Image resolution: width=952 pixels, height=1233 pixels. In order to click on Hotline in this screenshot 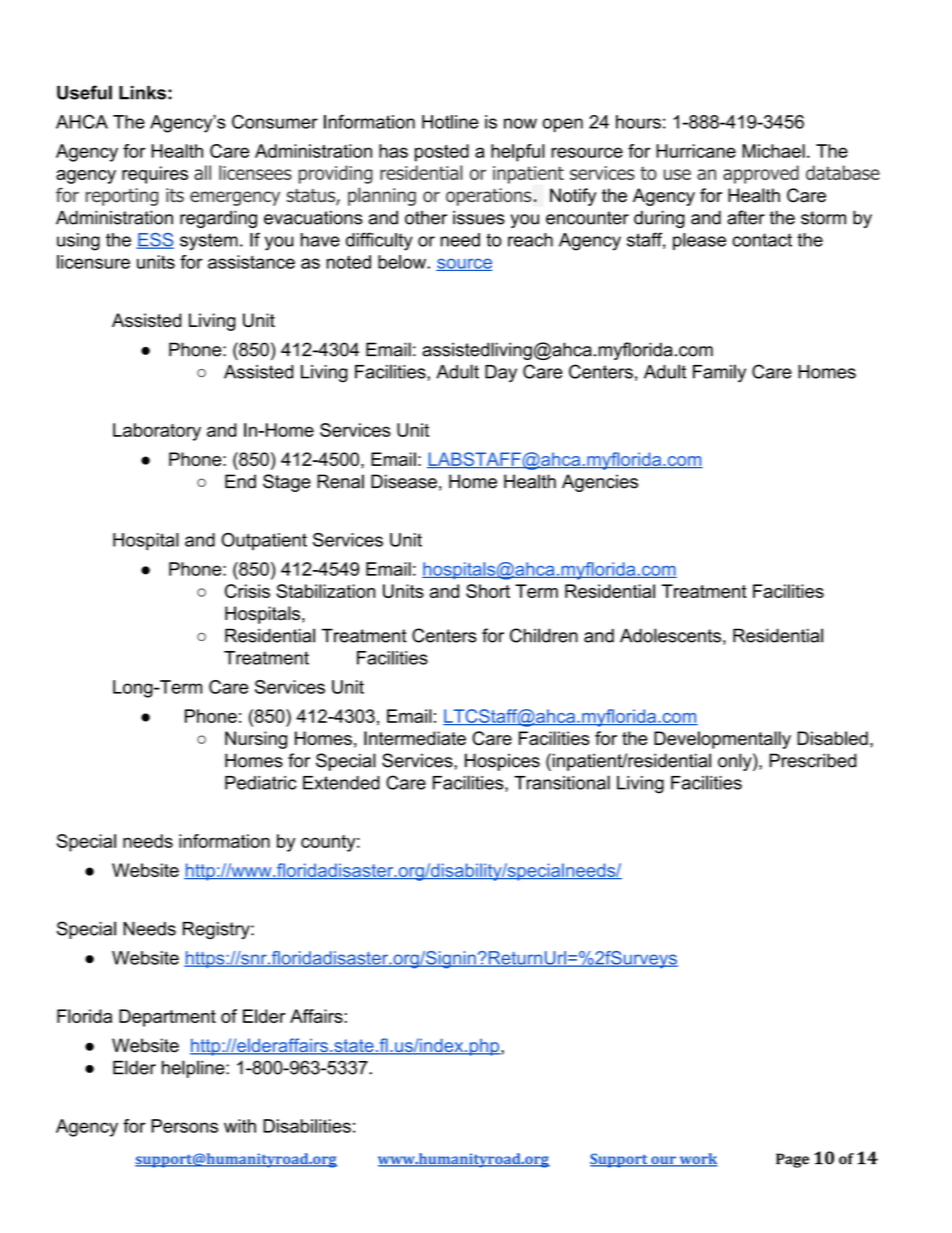, I will do `click(450, 122)`.
